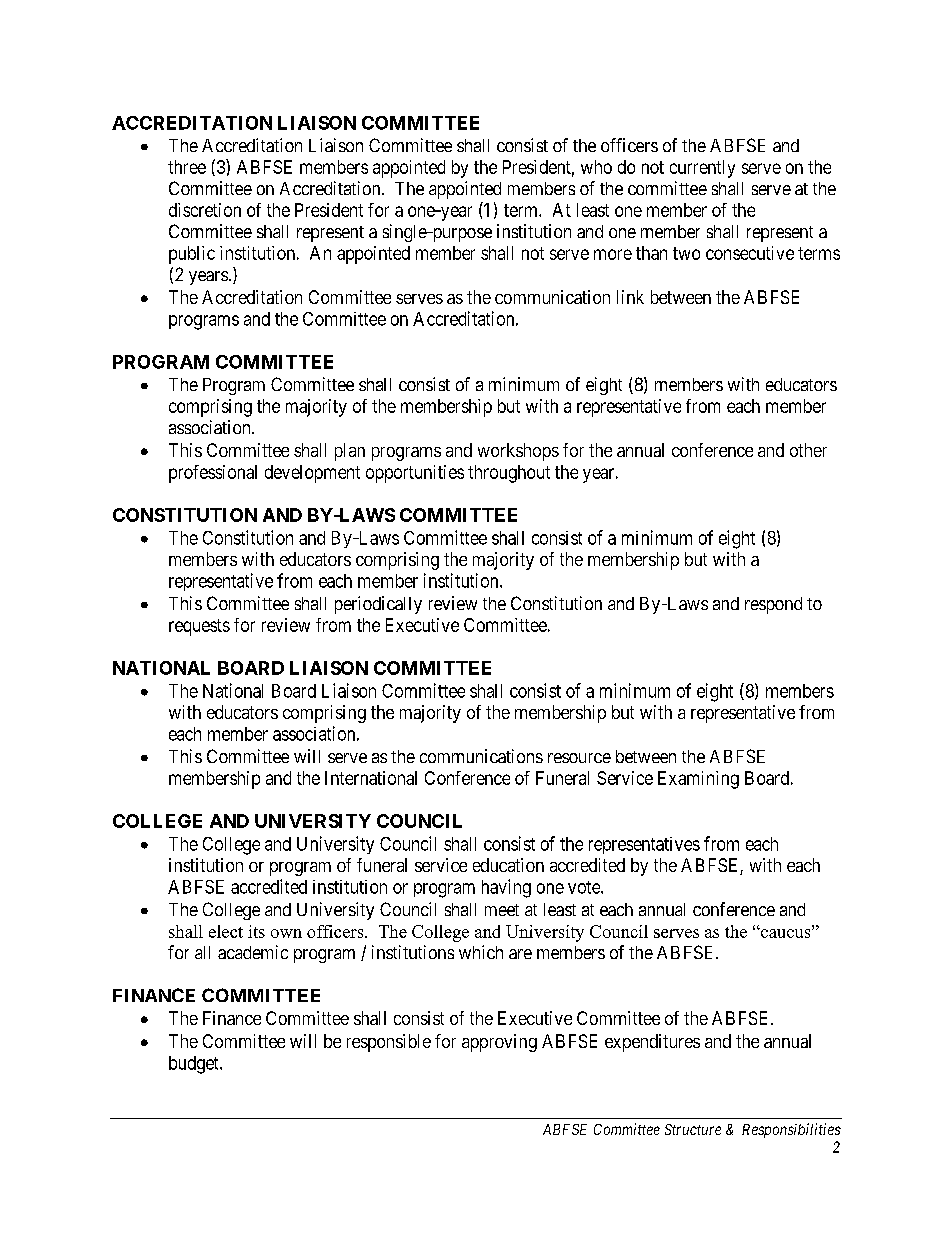 Image resolution: width=952 pixels, height=1233 pixels. I want to click on Examining, so click(698, 780).
